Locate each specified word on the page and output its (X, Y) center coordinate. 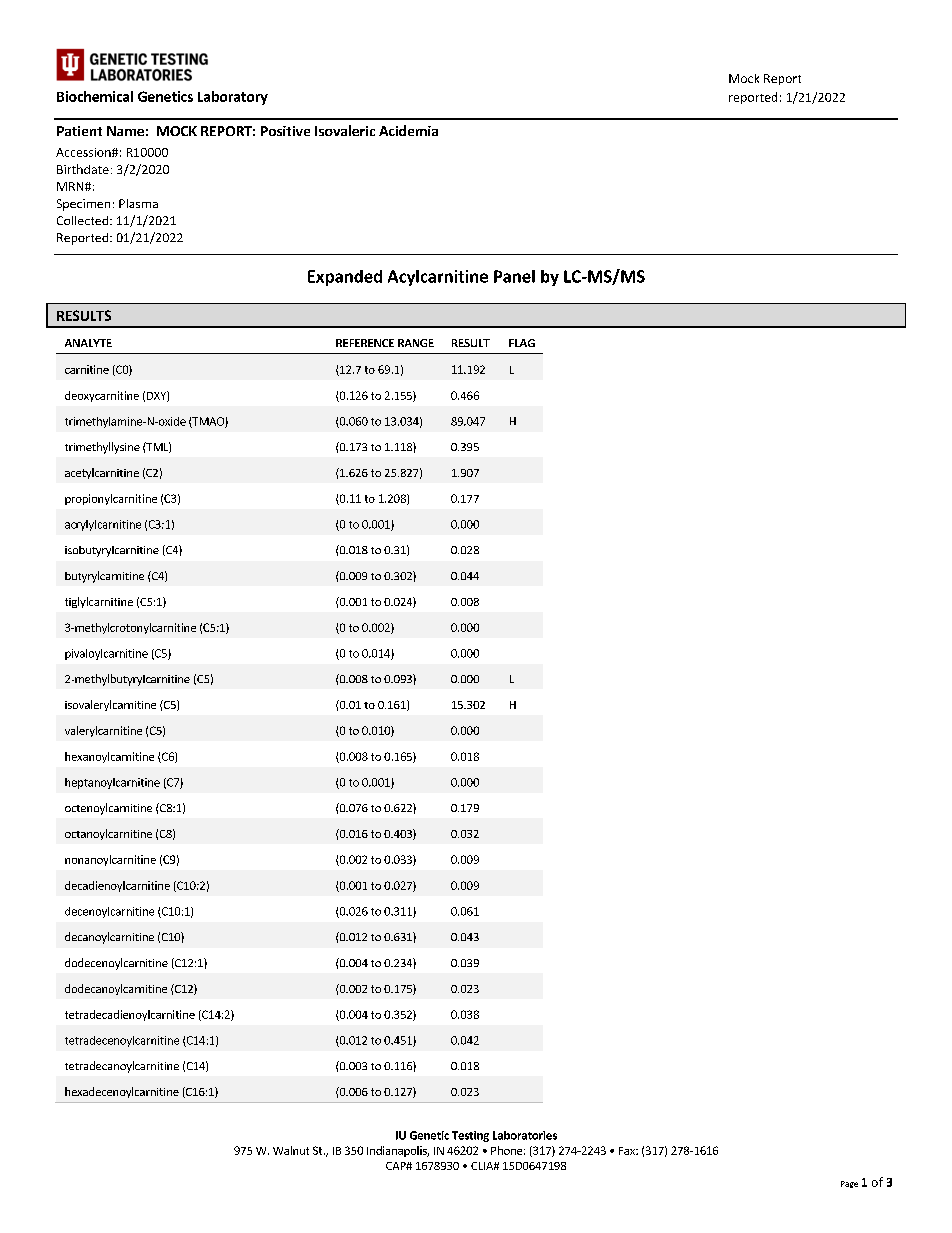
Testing (470, 1136)
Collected (84, 220)
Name (125, 131)
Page (849, 1184)
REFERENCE (365, 343)
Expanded (345, 278)
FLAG (522, 343)
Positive (285, 131)
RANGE (416, 343)
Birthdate (83, 169)
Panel (514, 276)
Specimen (83, 205)
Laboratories (525, 1135)
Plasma (138, 203)
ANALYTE (88, 343)
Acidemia (408, 130)
